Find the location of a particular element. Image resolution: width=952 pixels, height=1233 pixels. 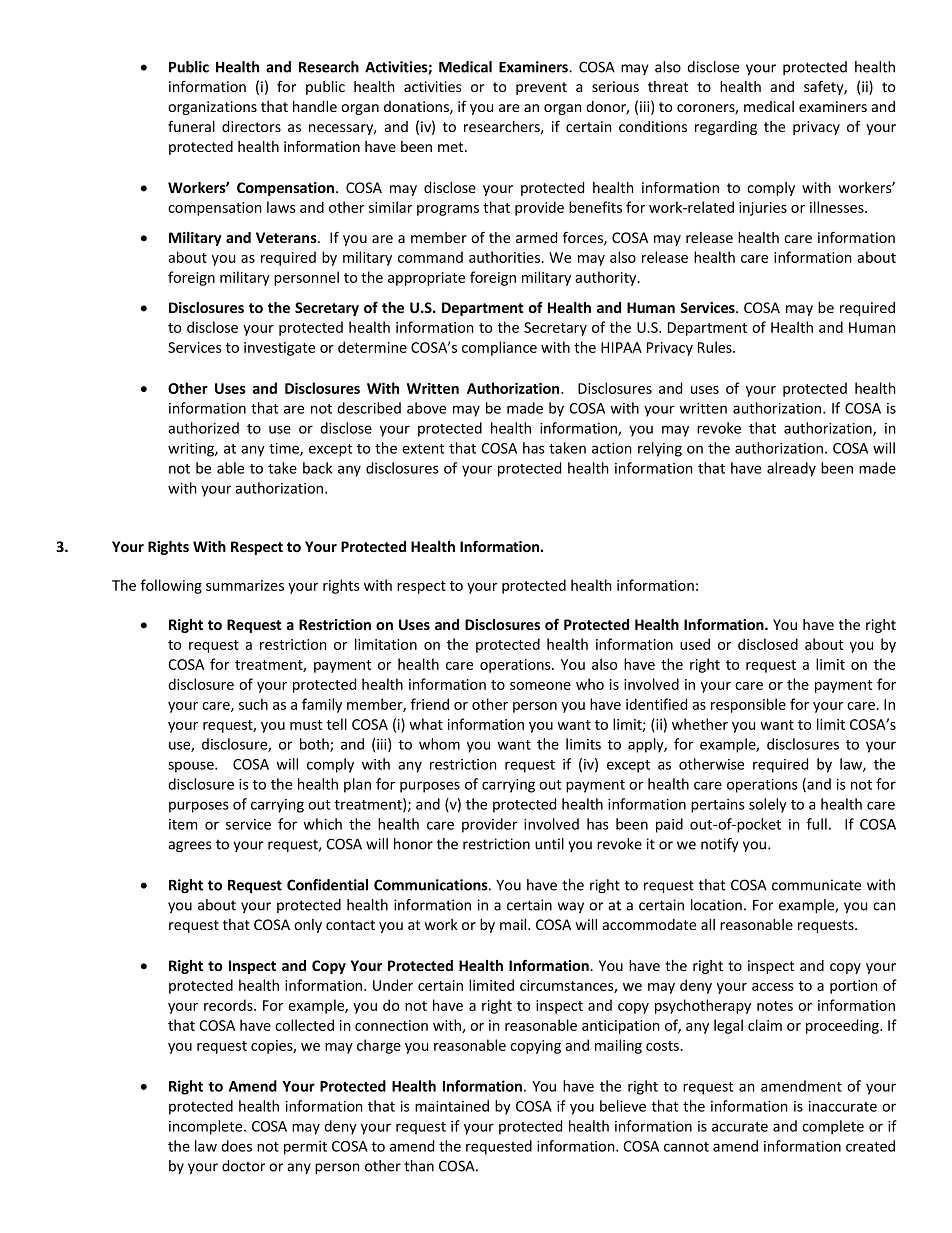

directors is located at coordinates (251, 126).
